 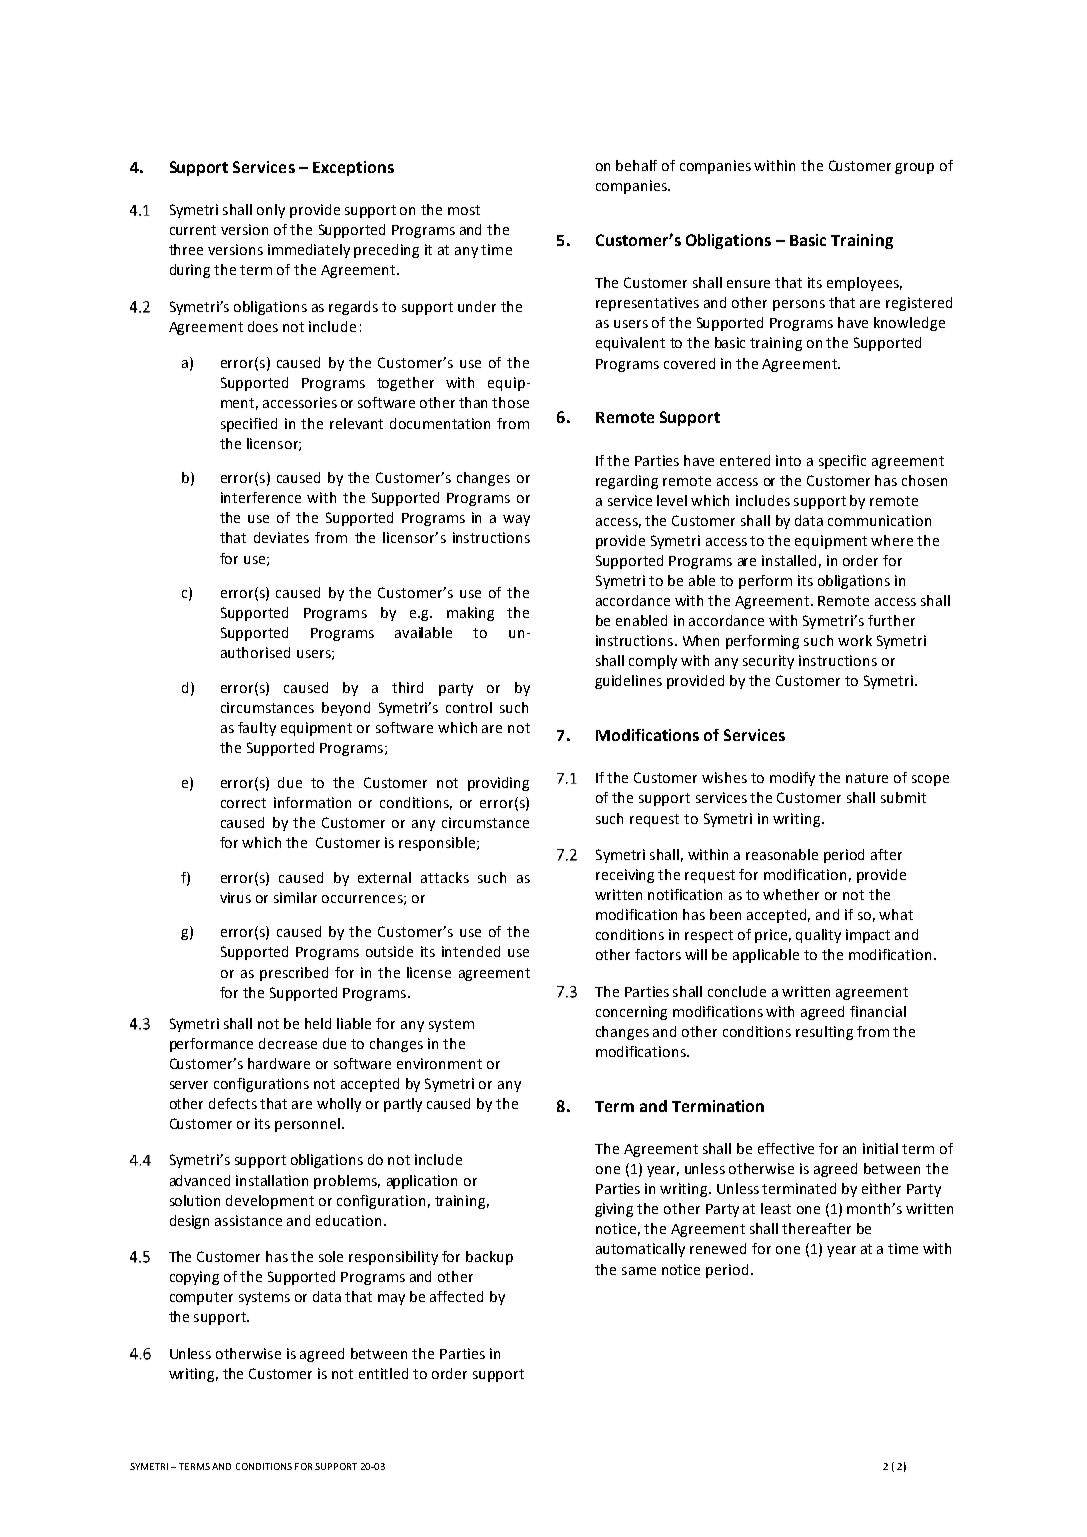 I want to click on behalf, so click(x=636, y=165).
